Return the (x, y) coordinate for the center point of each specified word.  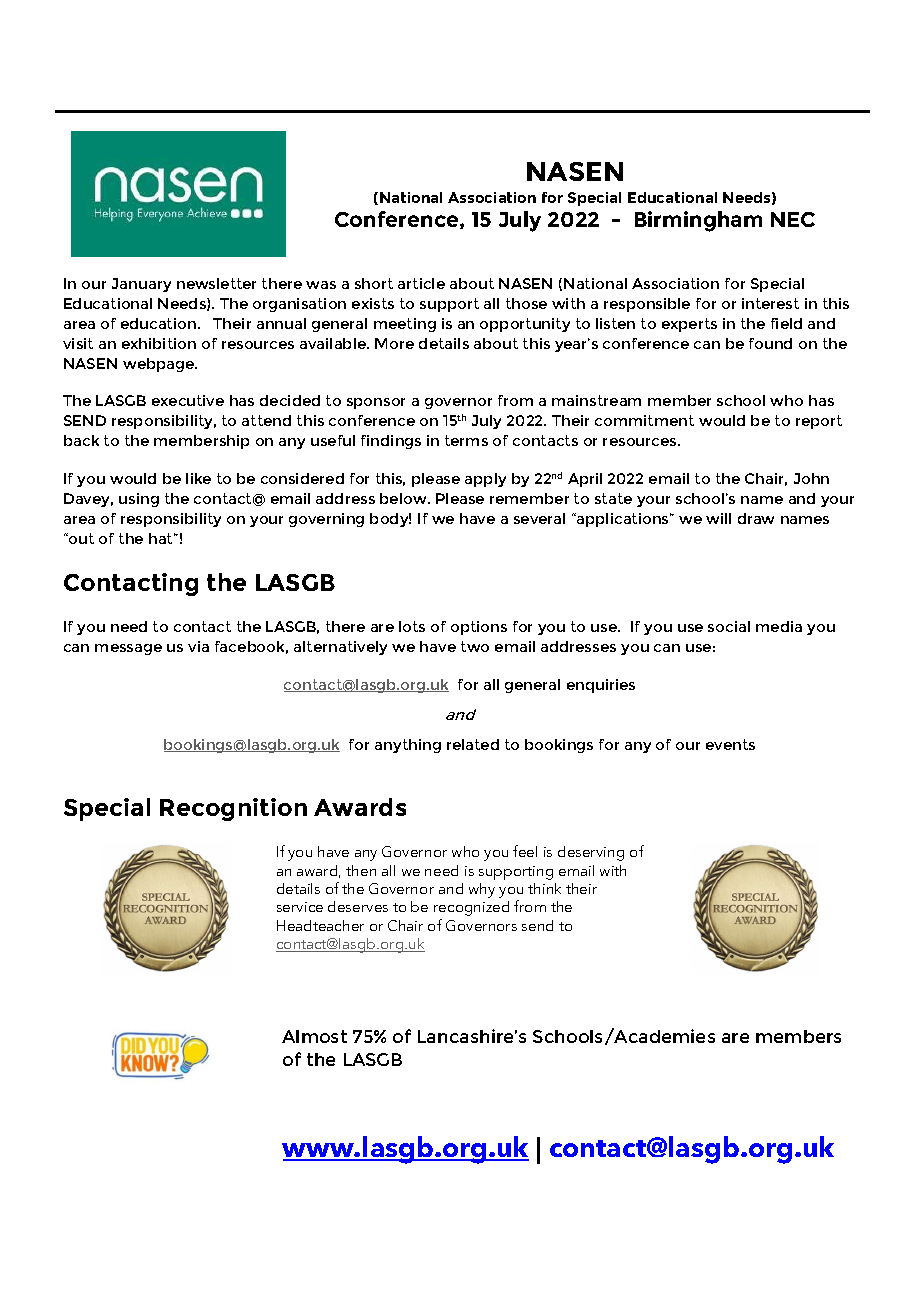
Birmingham (698, 221)
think (544, 888)
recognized (471, 908)
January (141, 285)
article (421, 283)
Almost (314, 1036)
